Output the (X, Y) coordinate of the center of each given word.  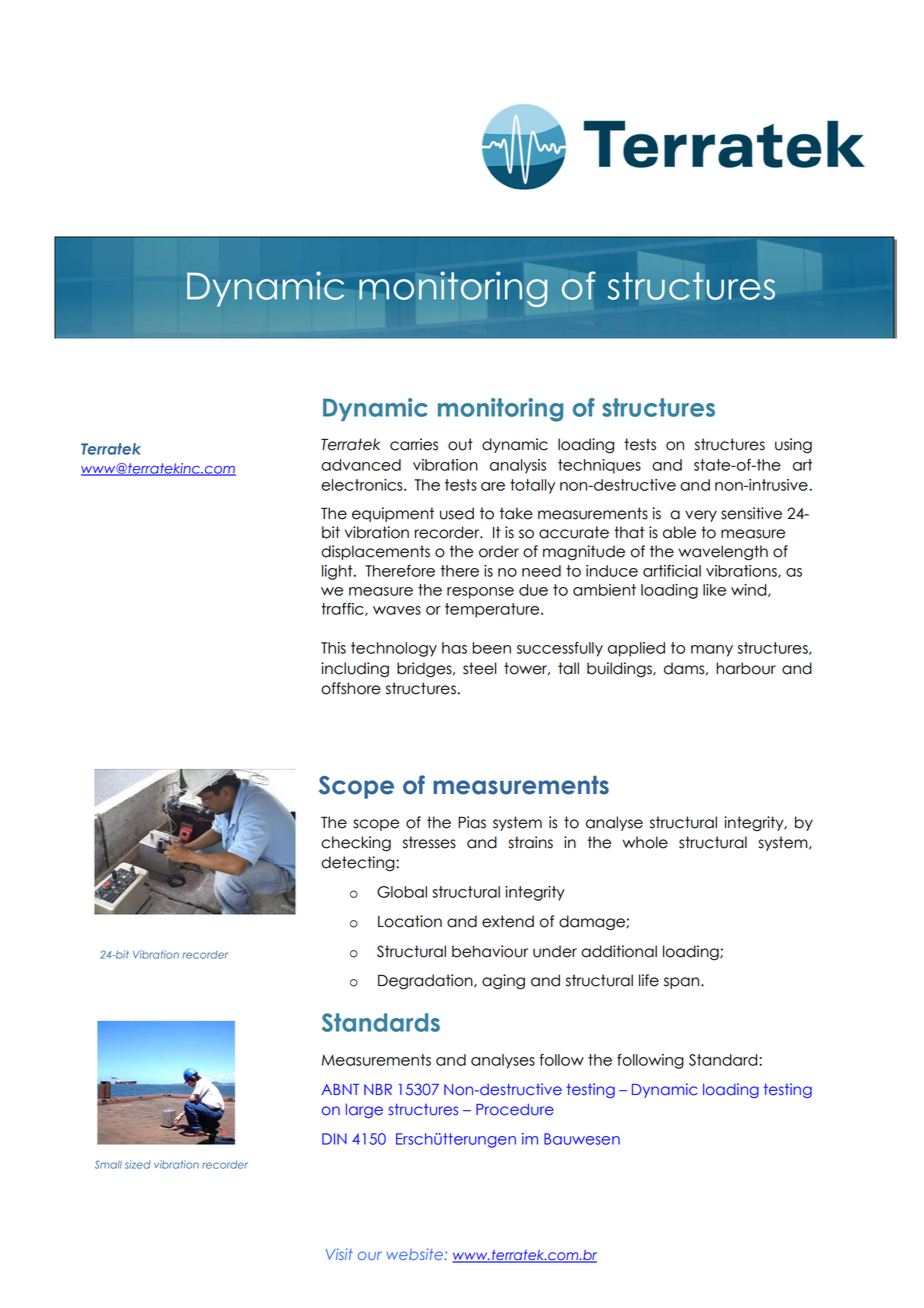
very (701, 516)
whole (645, 842)
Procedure (515, 1109)
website (414, 1254)
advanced (361, 465)
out (460, 444)
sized (138, 1164)
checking (356, 844)
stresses (429, 842)
